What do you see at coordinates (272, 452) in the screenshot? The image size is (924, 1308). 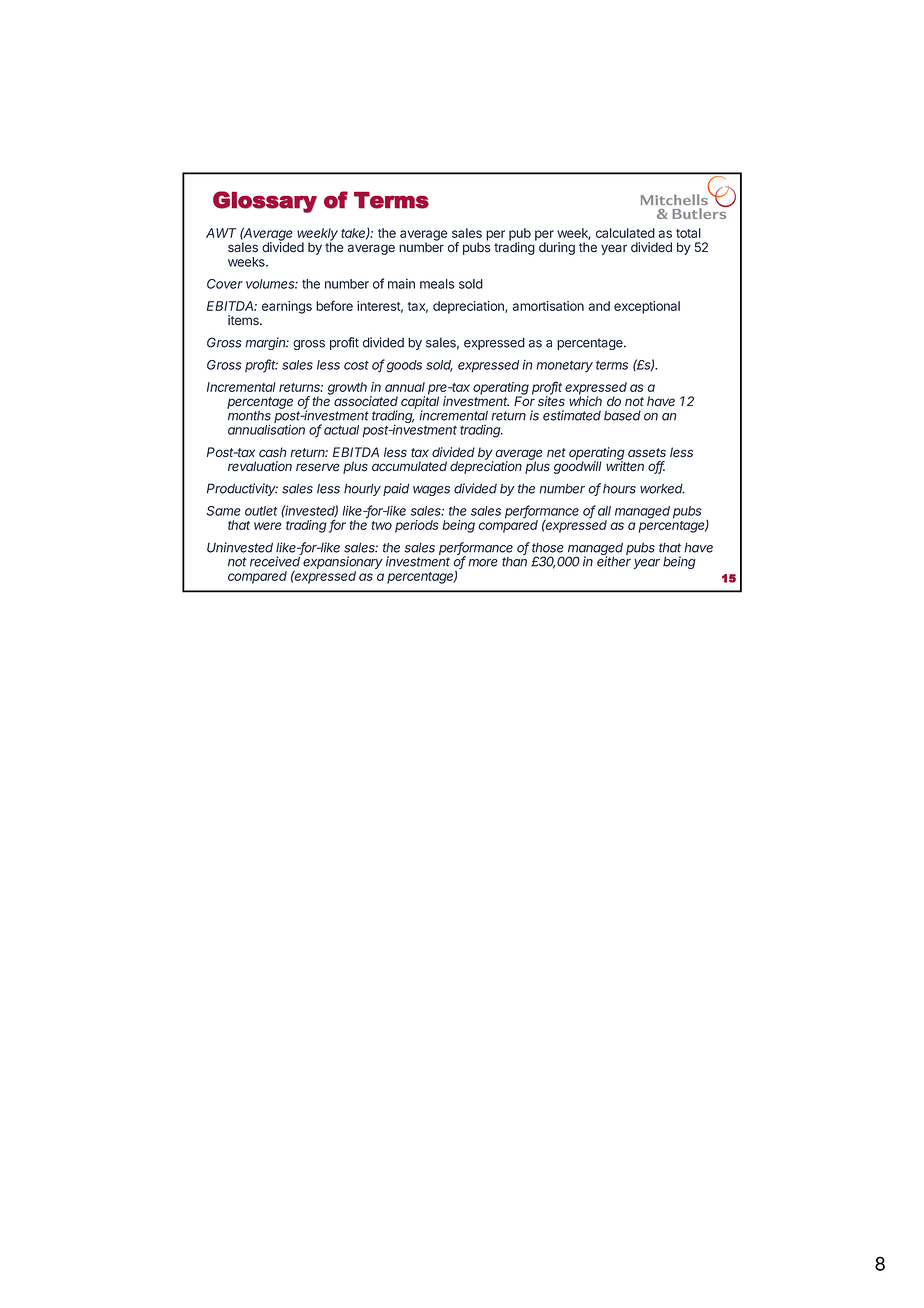 I see `cash` at bounding box center [272, 452].
